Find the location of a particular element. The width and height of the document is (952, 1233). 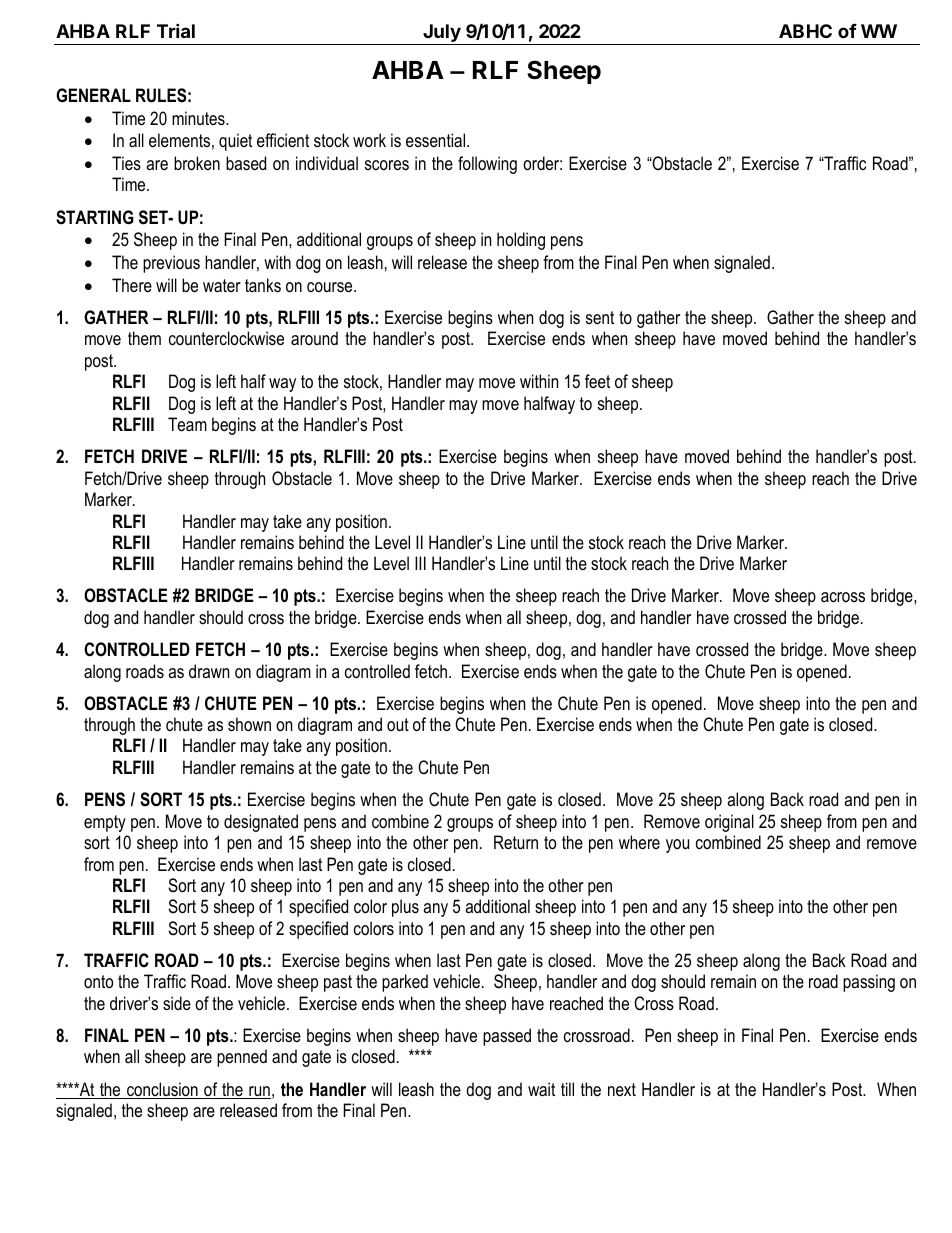

shown is located at coordinates (249, 724).
